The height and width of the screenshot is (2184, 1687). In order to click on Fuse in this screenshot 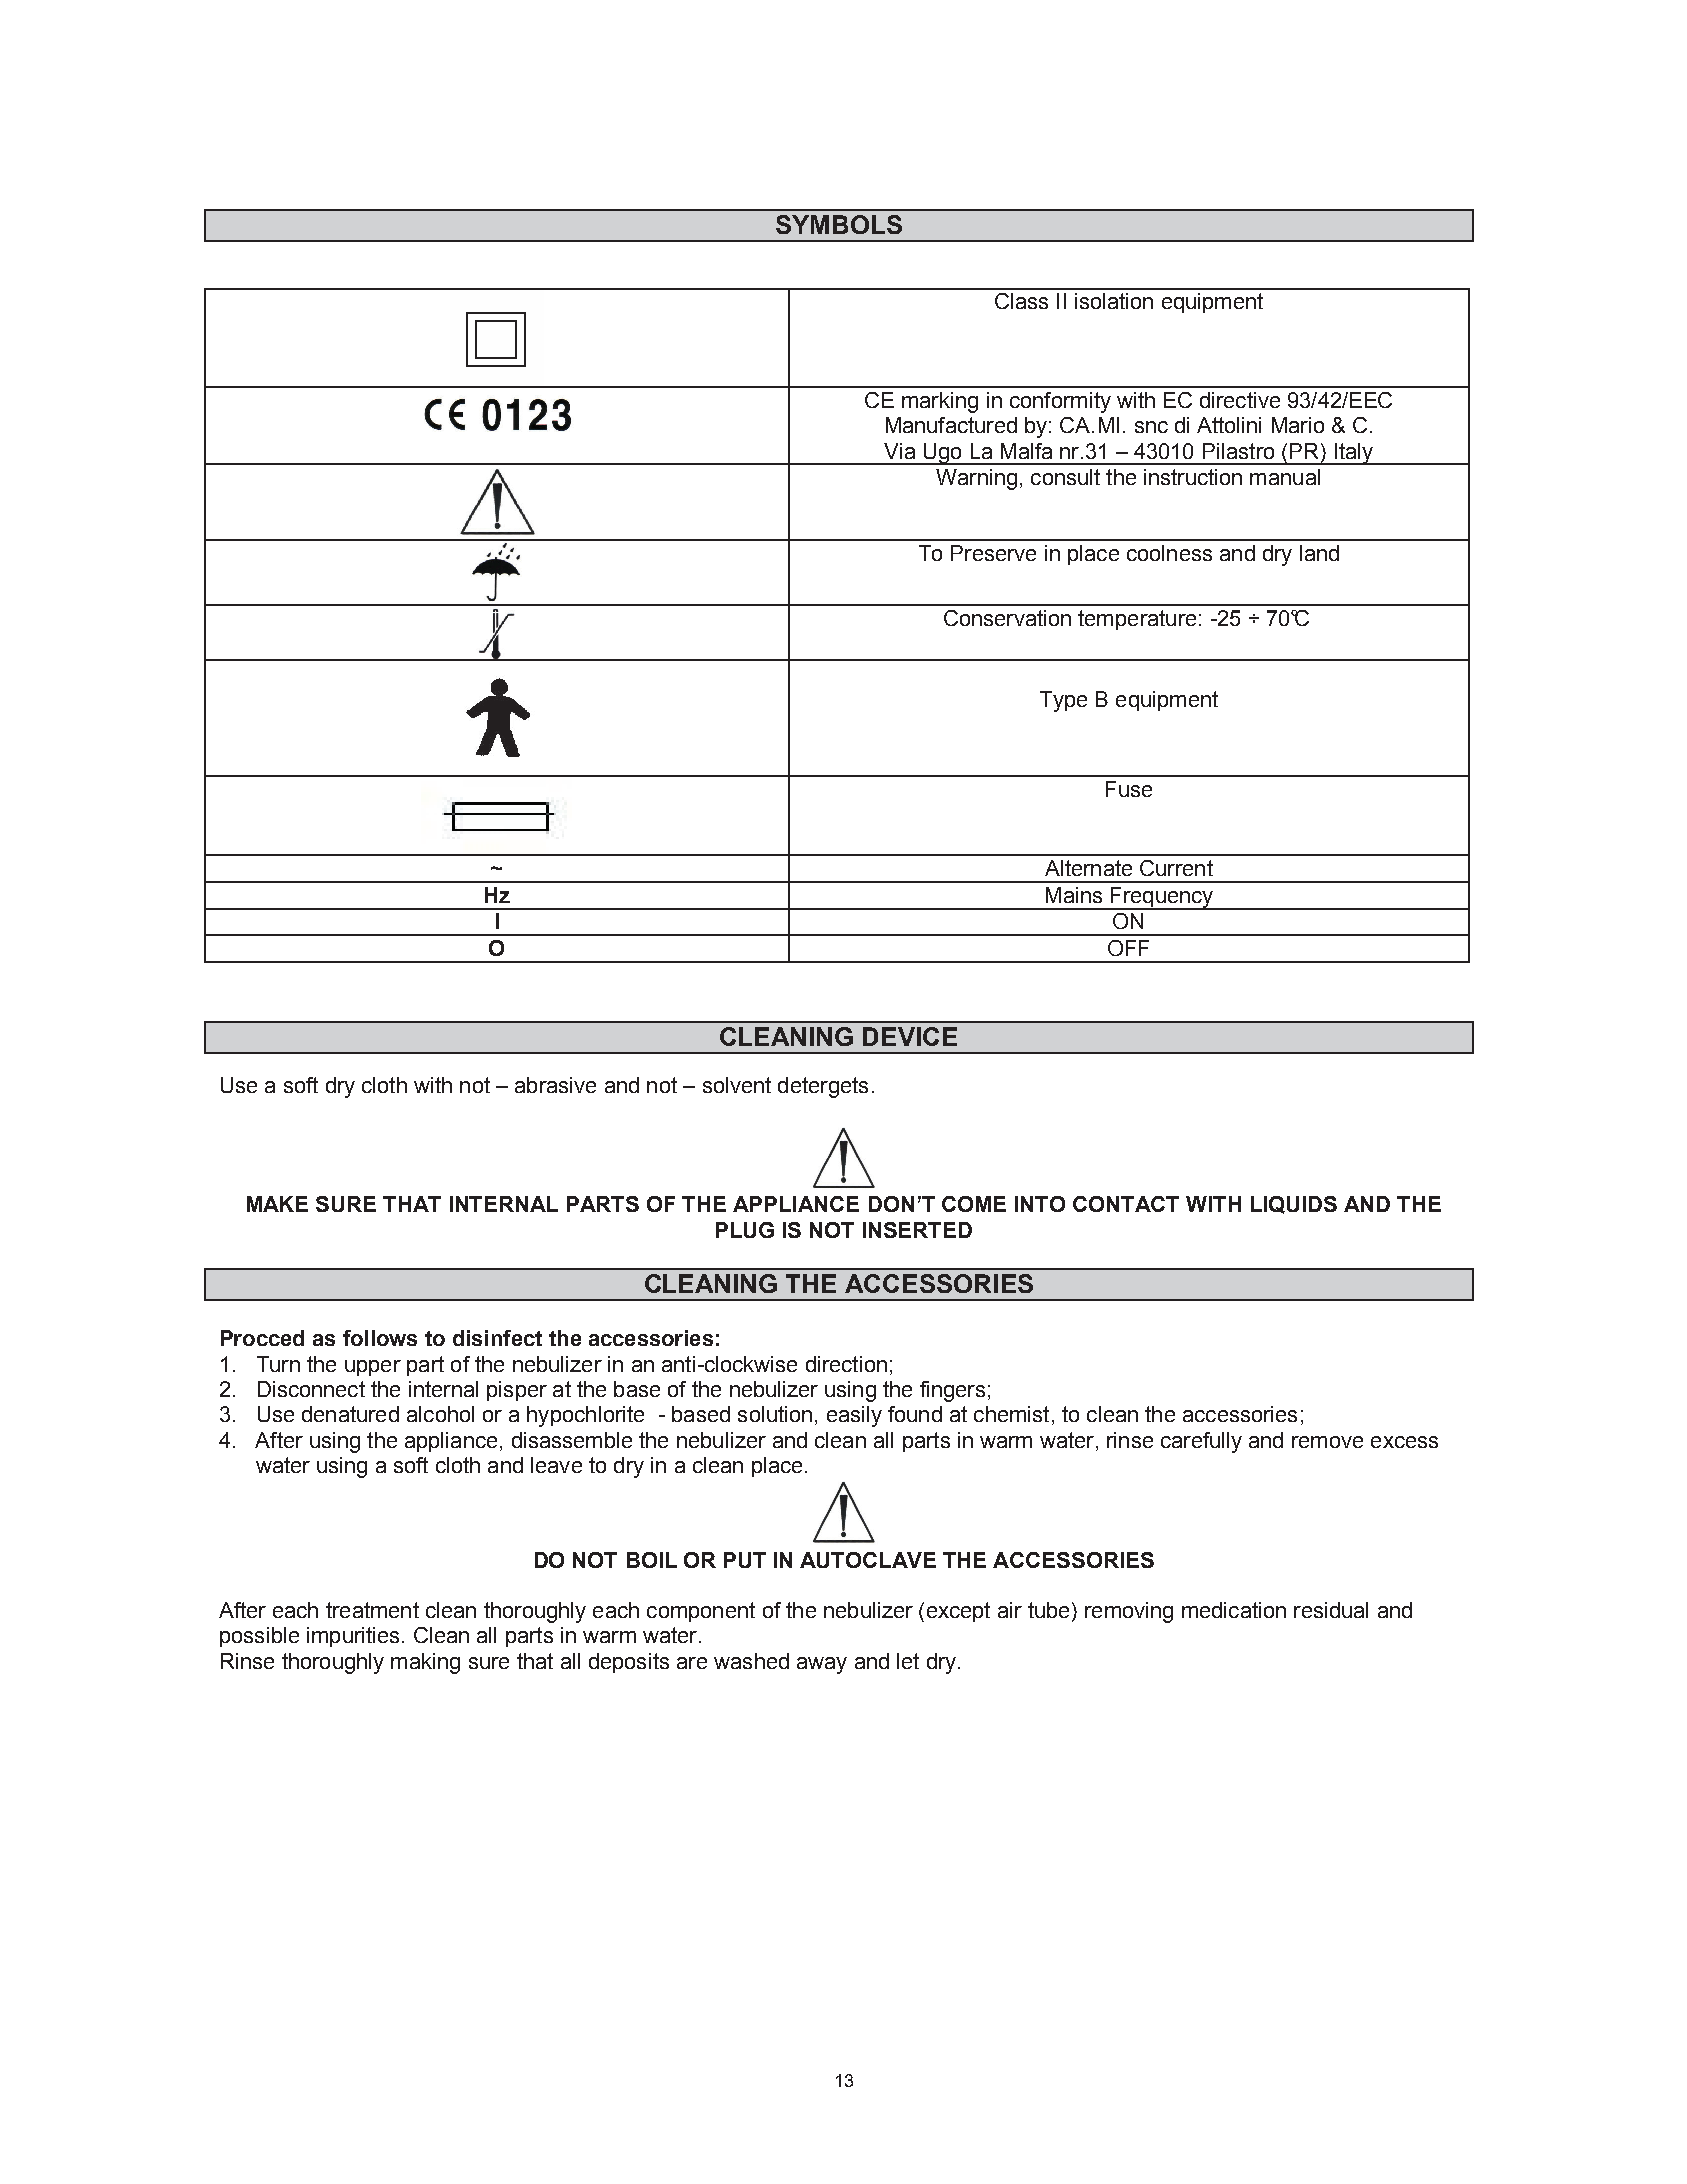, I will do `click(1129, 789)`.
